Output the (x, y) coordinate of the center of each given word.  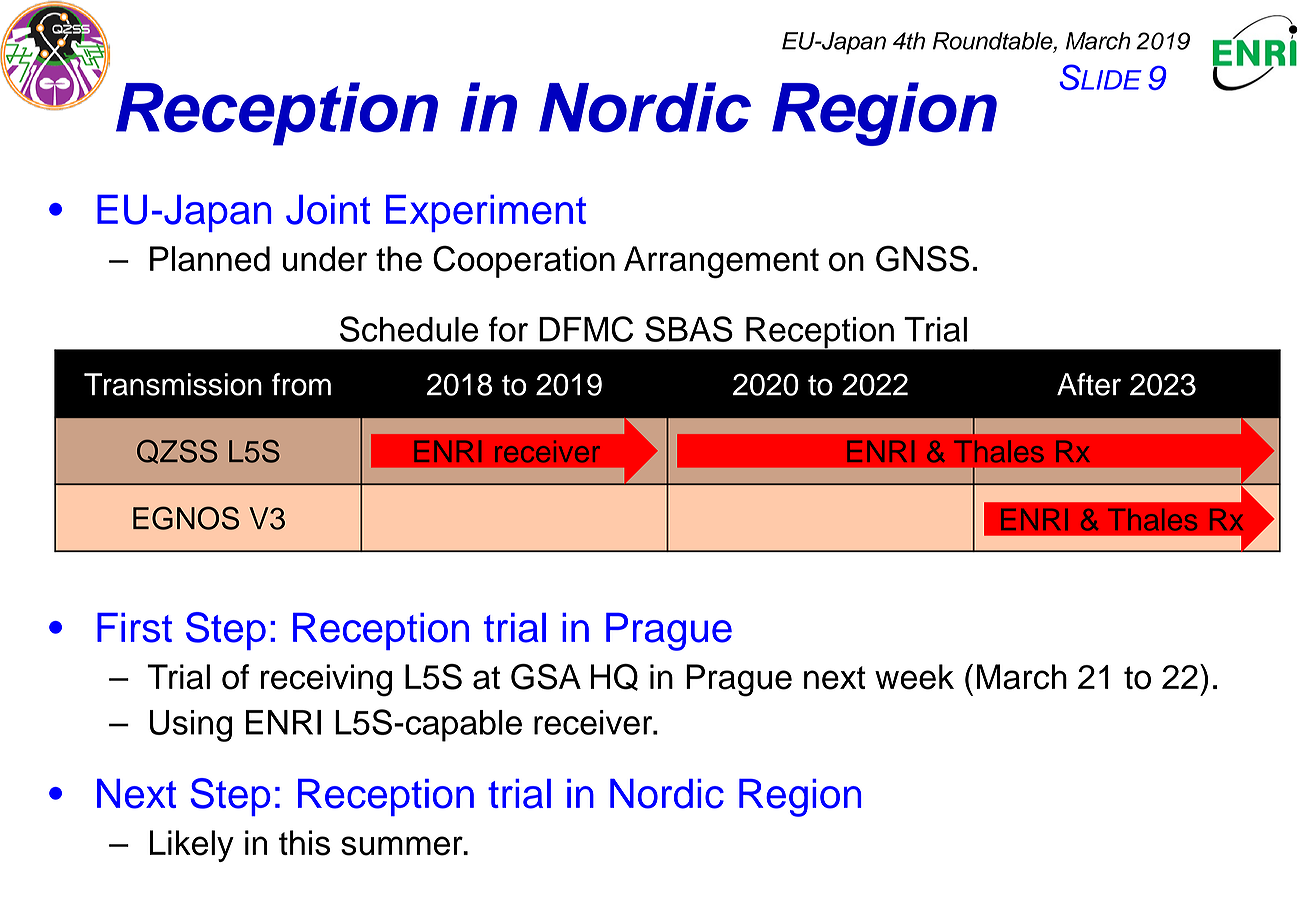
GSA (546, 677)
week (914, 677)
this (304, 843)
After (1089, 384)
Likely (192, 846)
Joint (328, 209)
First (134, 628)
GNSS (922, 258)
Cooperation (524, 262)
